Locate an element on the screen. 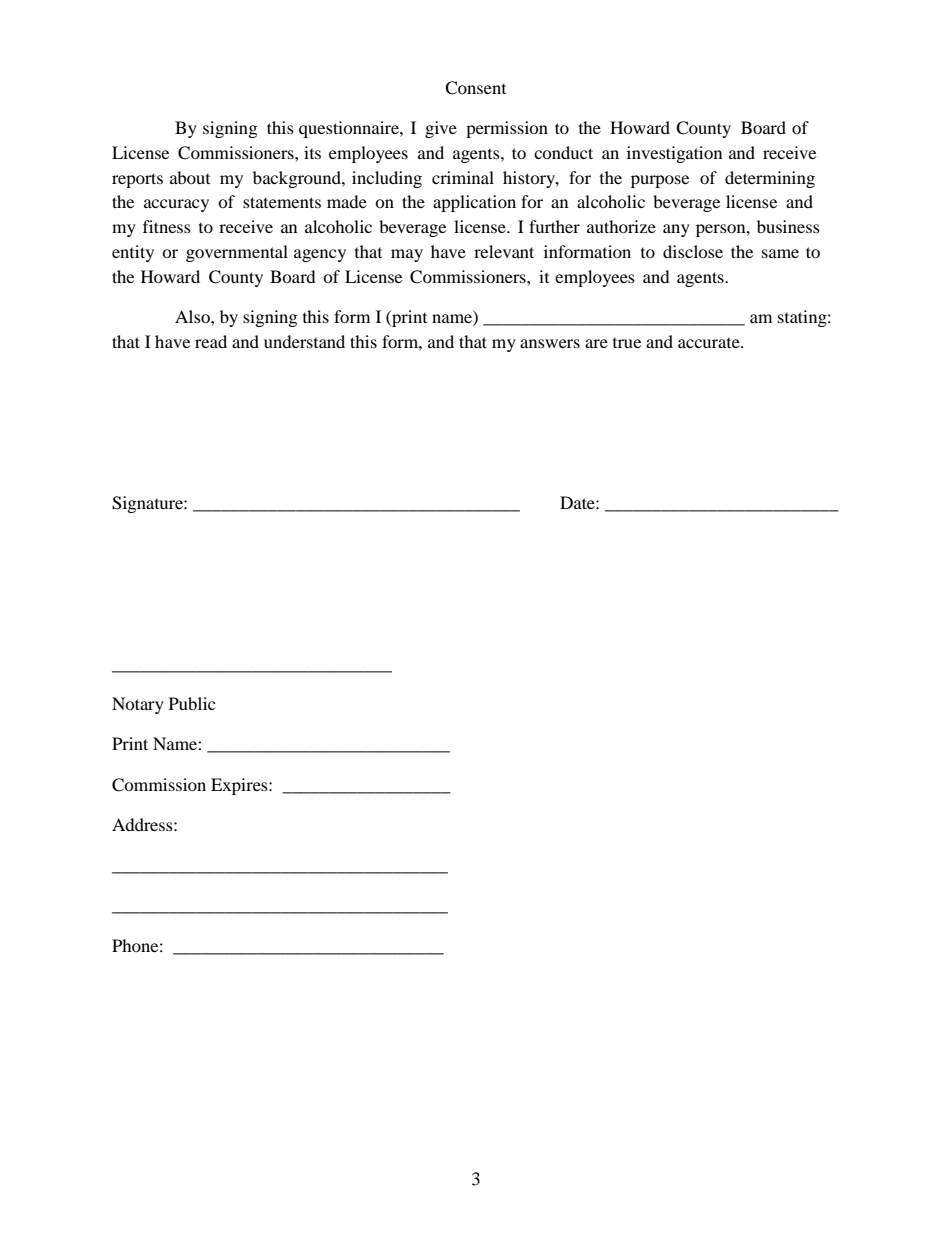 The image size is (952, 1233). Public is located at coordinates (192, 703).
